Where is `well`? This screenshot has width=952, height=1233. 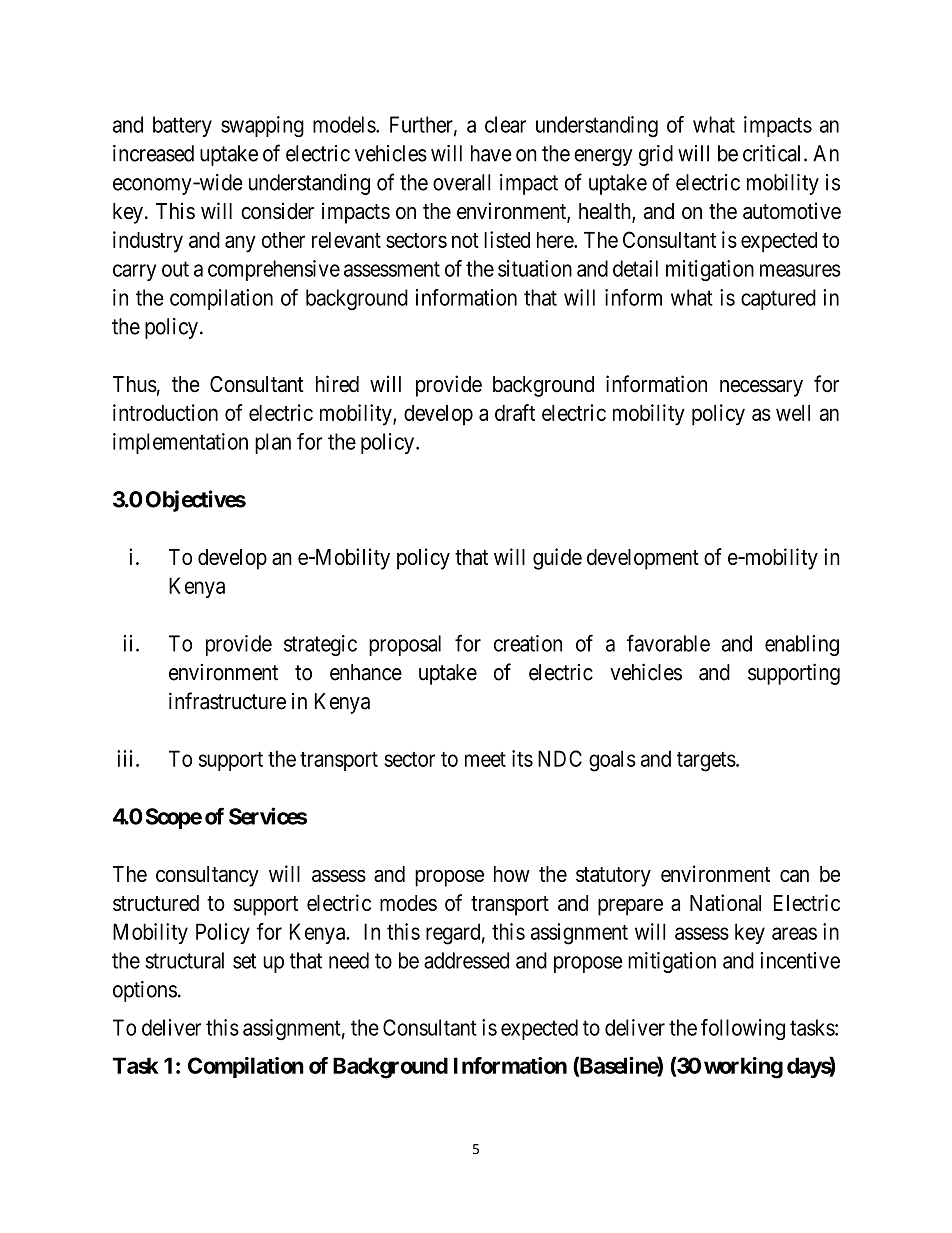
well is located at coordinates (793, 413).
